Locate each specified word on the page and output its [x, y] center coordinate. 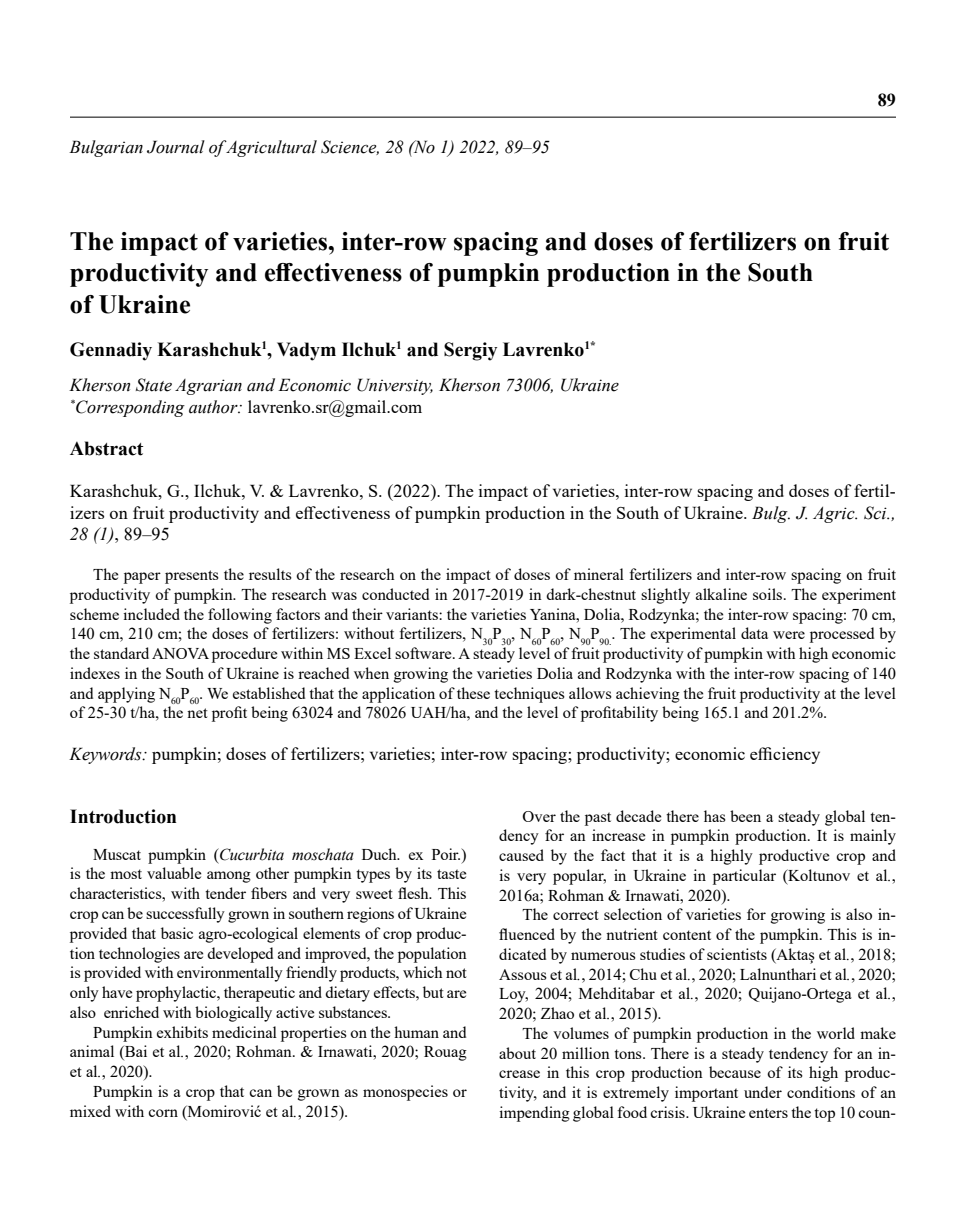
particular [744, 877]
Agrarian [208, 387]
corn [163, 1113]
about [517, 1053]
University [395, 386]
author [214, 407]
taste [451, 874]
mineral [599, 574]
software [424, 653]
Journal [176, 147]
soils [769, 594]
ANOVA [180, 653]
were [789, 635]
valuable [174, 873]
